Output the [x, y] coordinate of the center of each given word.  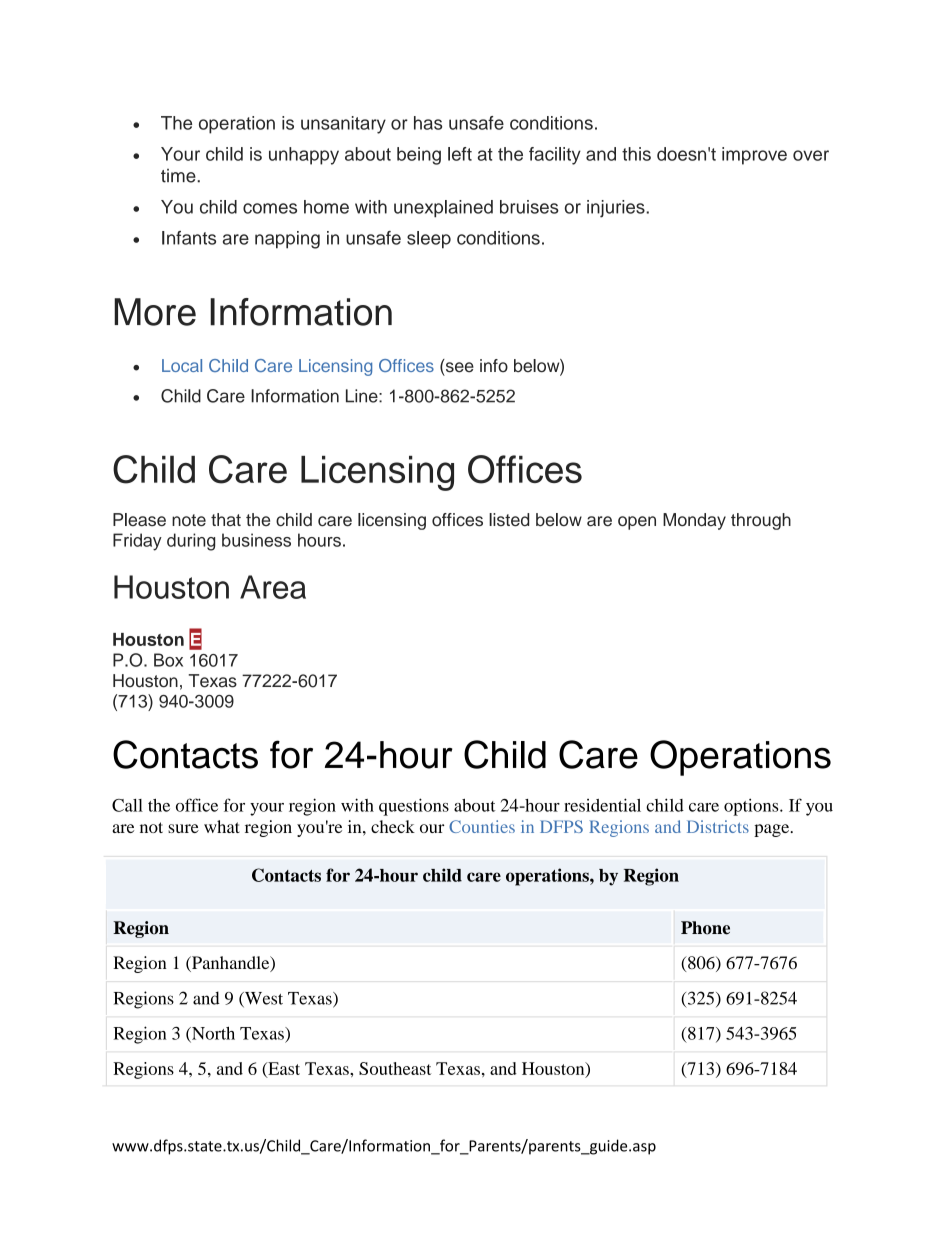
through [761, 521]
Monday [694, 521]
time [179, 176]
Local [182, 365]
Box [168, 660]
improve [754, 156]
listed [509, 520]
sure [183, 828]
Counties [482, 826]
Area [273, 587]
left [460, 154]
